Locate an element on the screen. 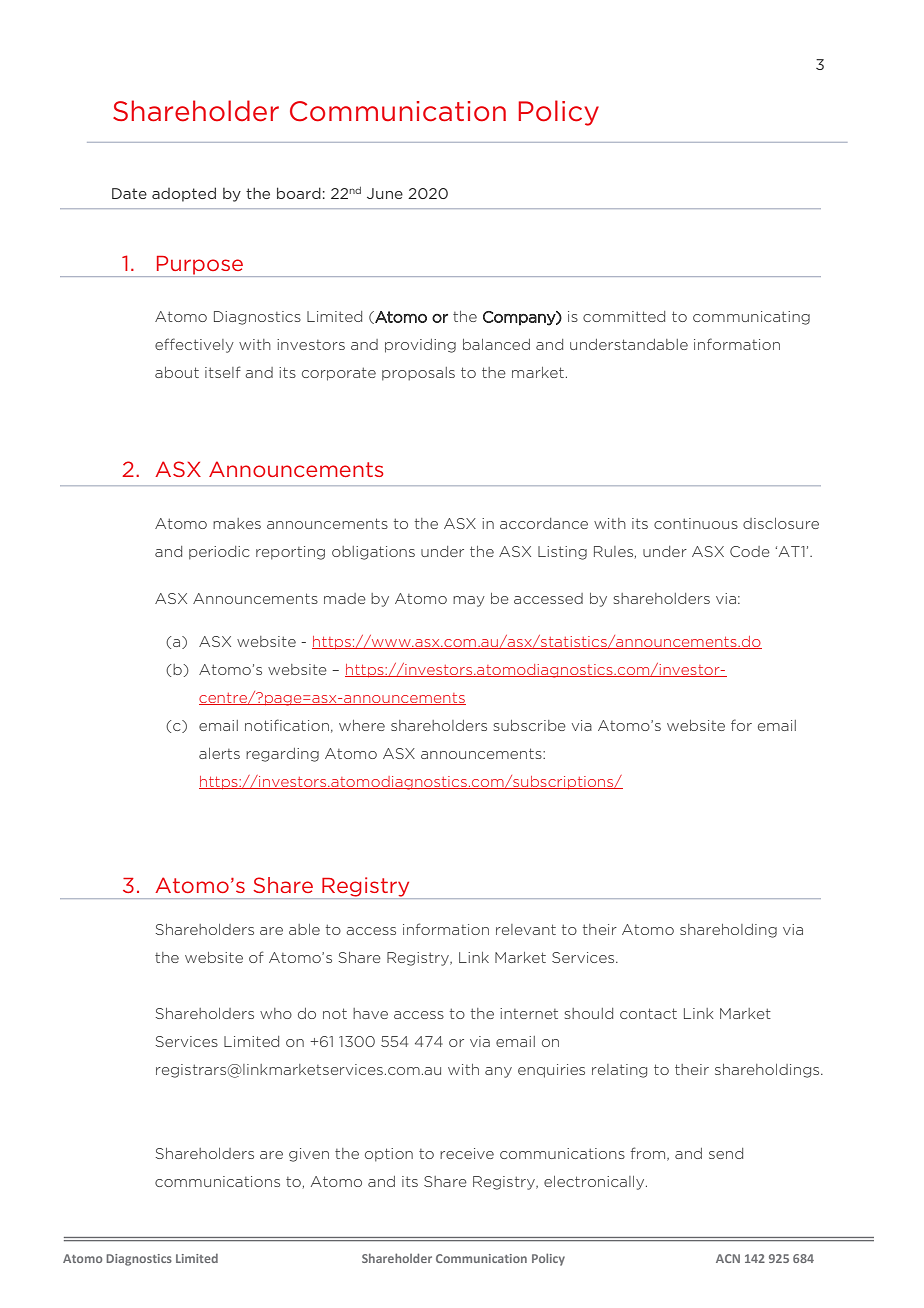 The height and width of the screenshot is (1308, 924). ACN is located at coordinates (728, 1258).
